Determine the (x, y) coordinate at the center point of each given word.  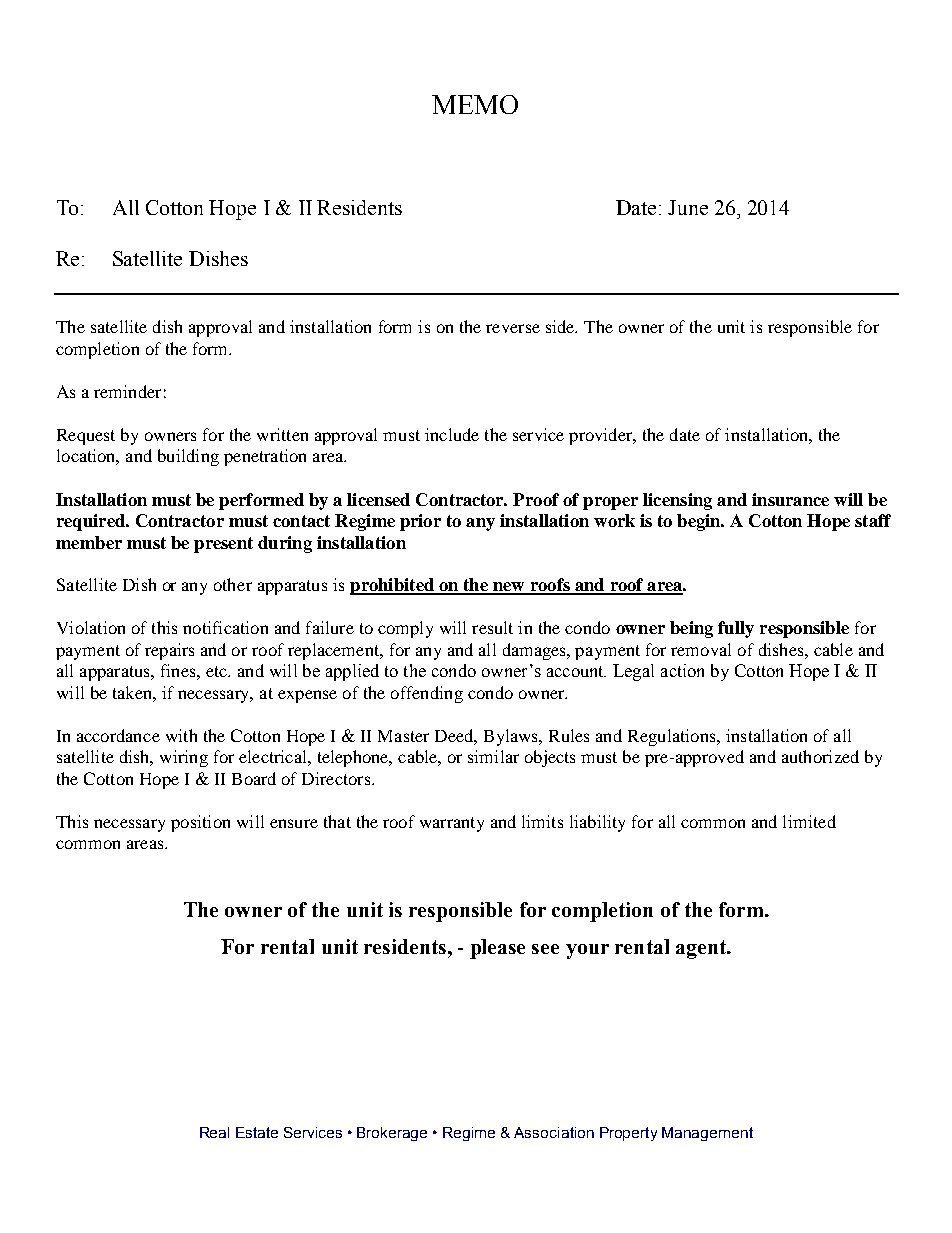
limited (809, 821)
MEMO (475, 104)
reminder (127, 391)
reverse (513, 328)
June (688, 207)
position (200, 823)
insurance (790, 499)
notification (225, 627)
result (492, 627)
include (452, 434)
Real (214, 1132)
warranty (452, 824)
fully (736, 629)
